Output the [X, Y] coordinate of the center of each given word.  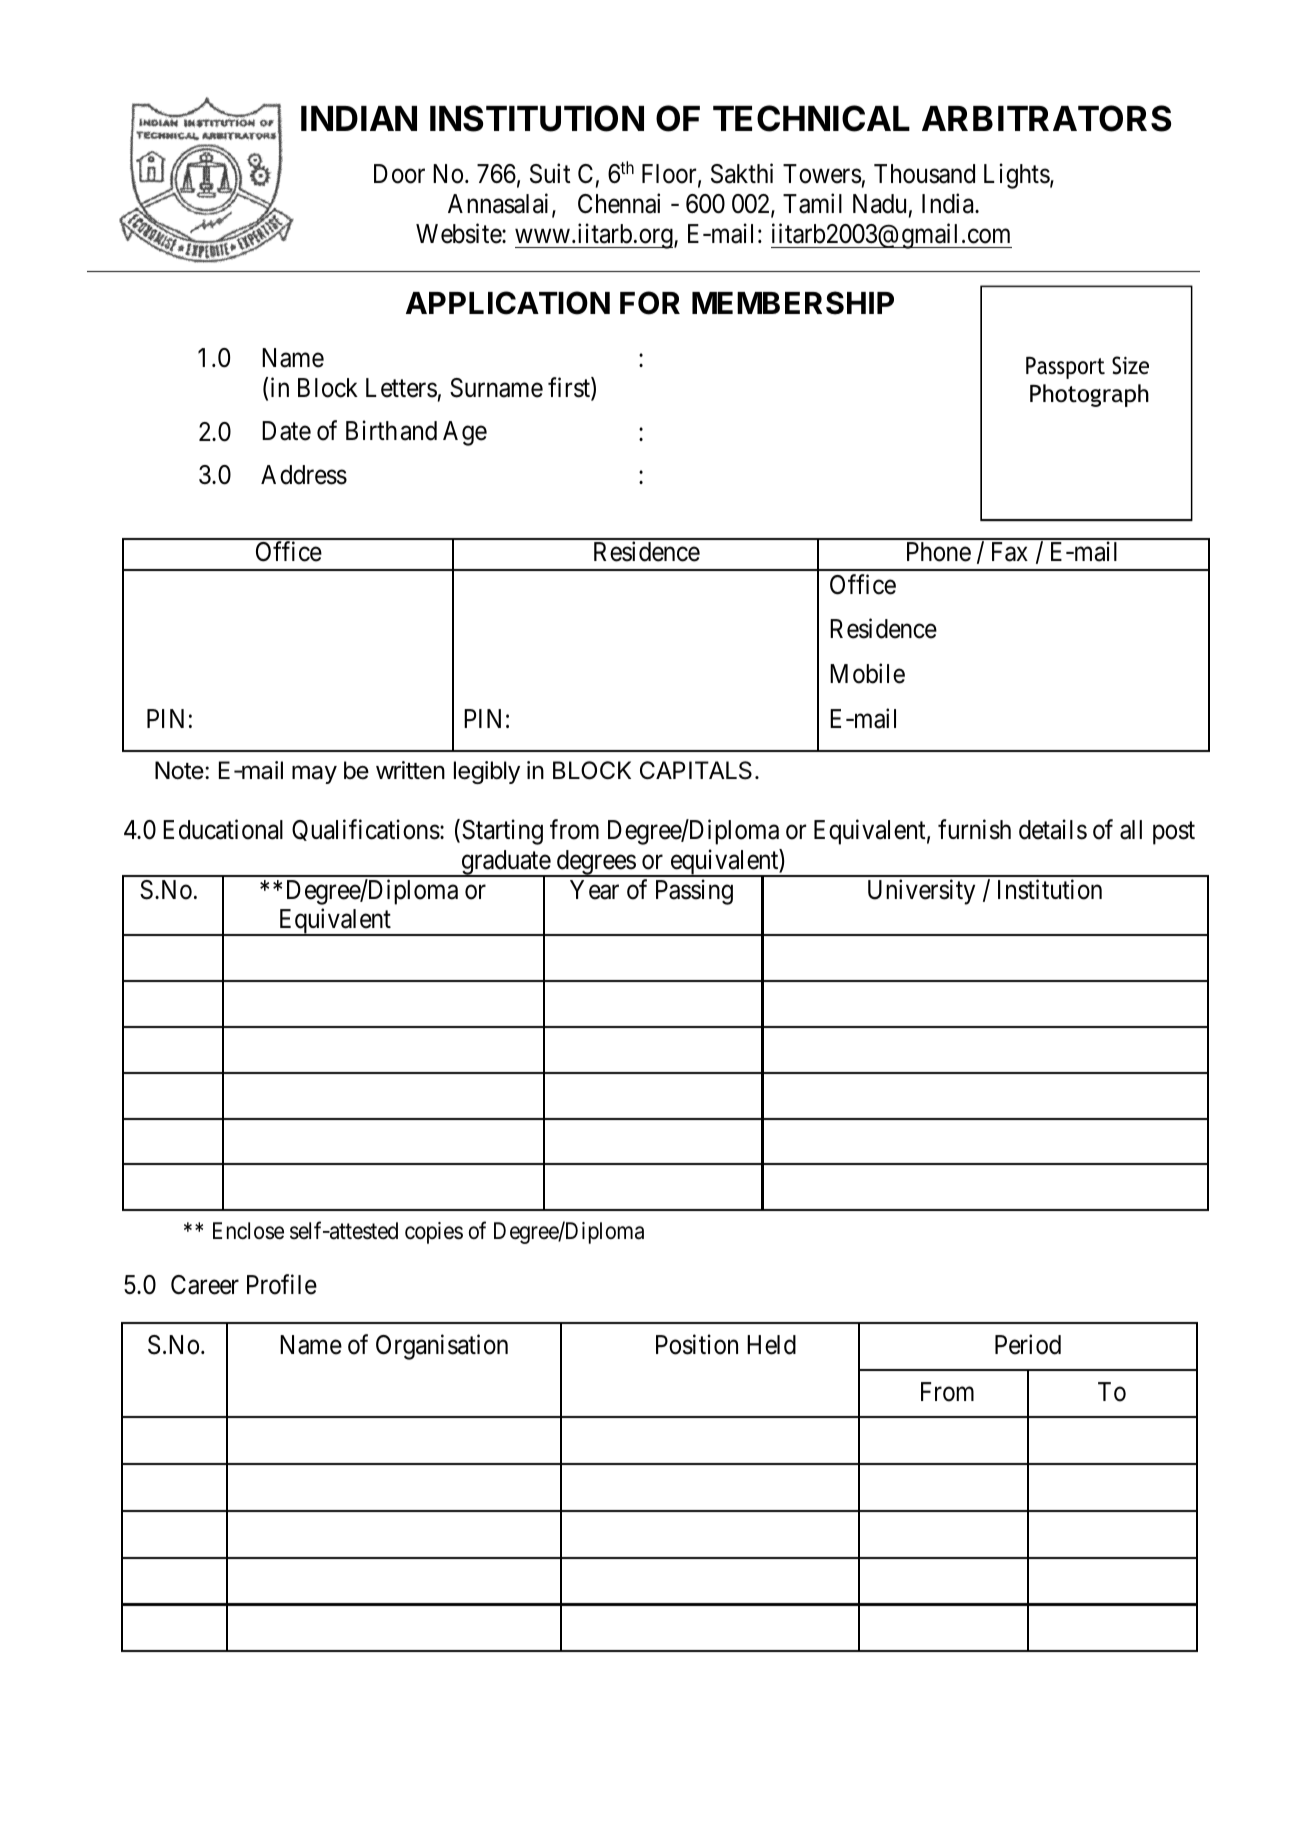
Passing [694, 892]
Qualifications [366, 830]
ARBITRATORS [1046, 118]
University [921, 892]
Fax [1010, 552]
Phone [939, 552]
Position [697, 1344]
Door [399, 174]
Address [304, 475]
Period [1028, 1344]
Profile [282, 1285]
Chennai [619, 204]
